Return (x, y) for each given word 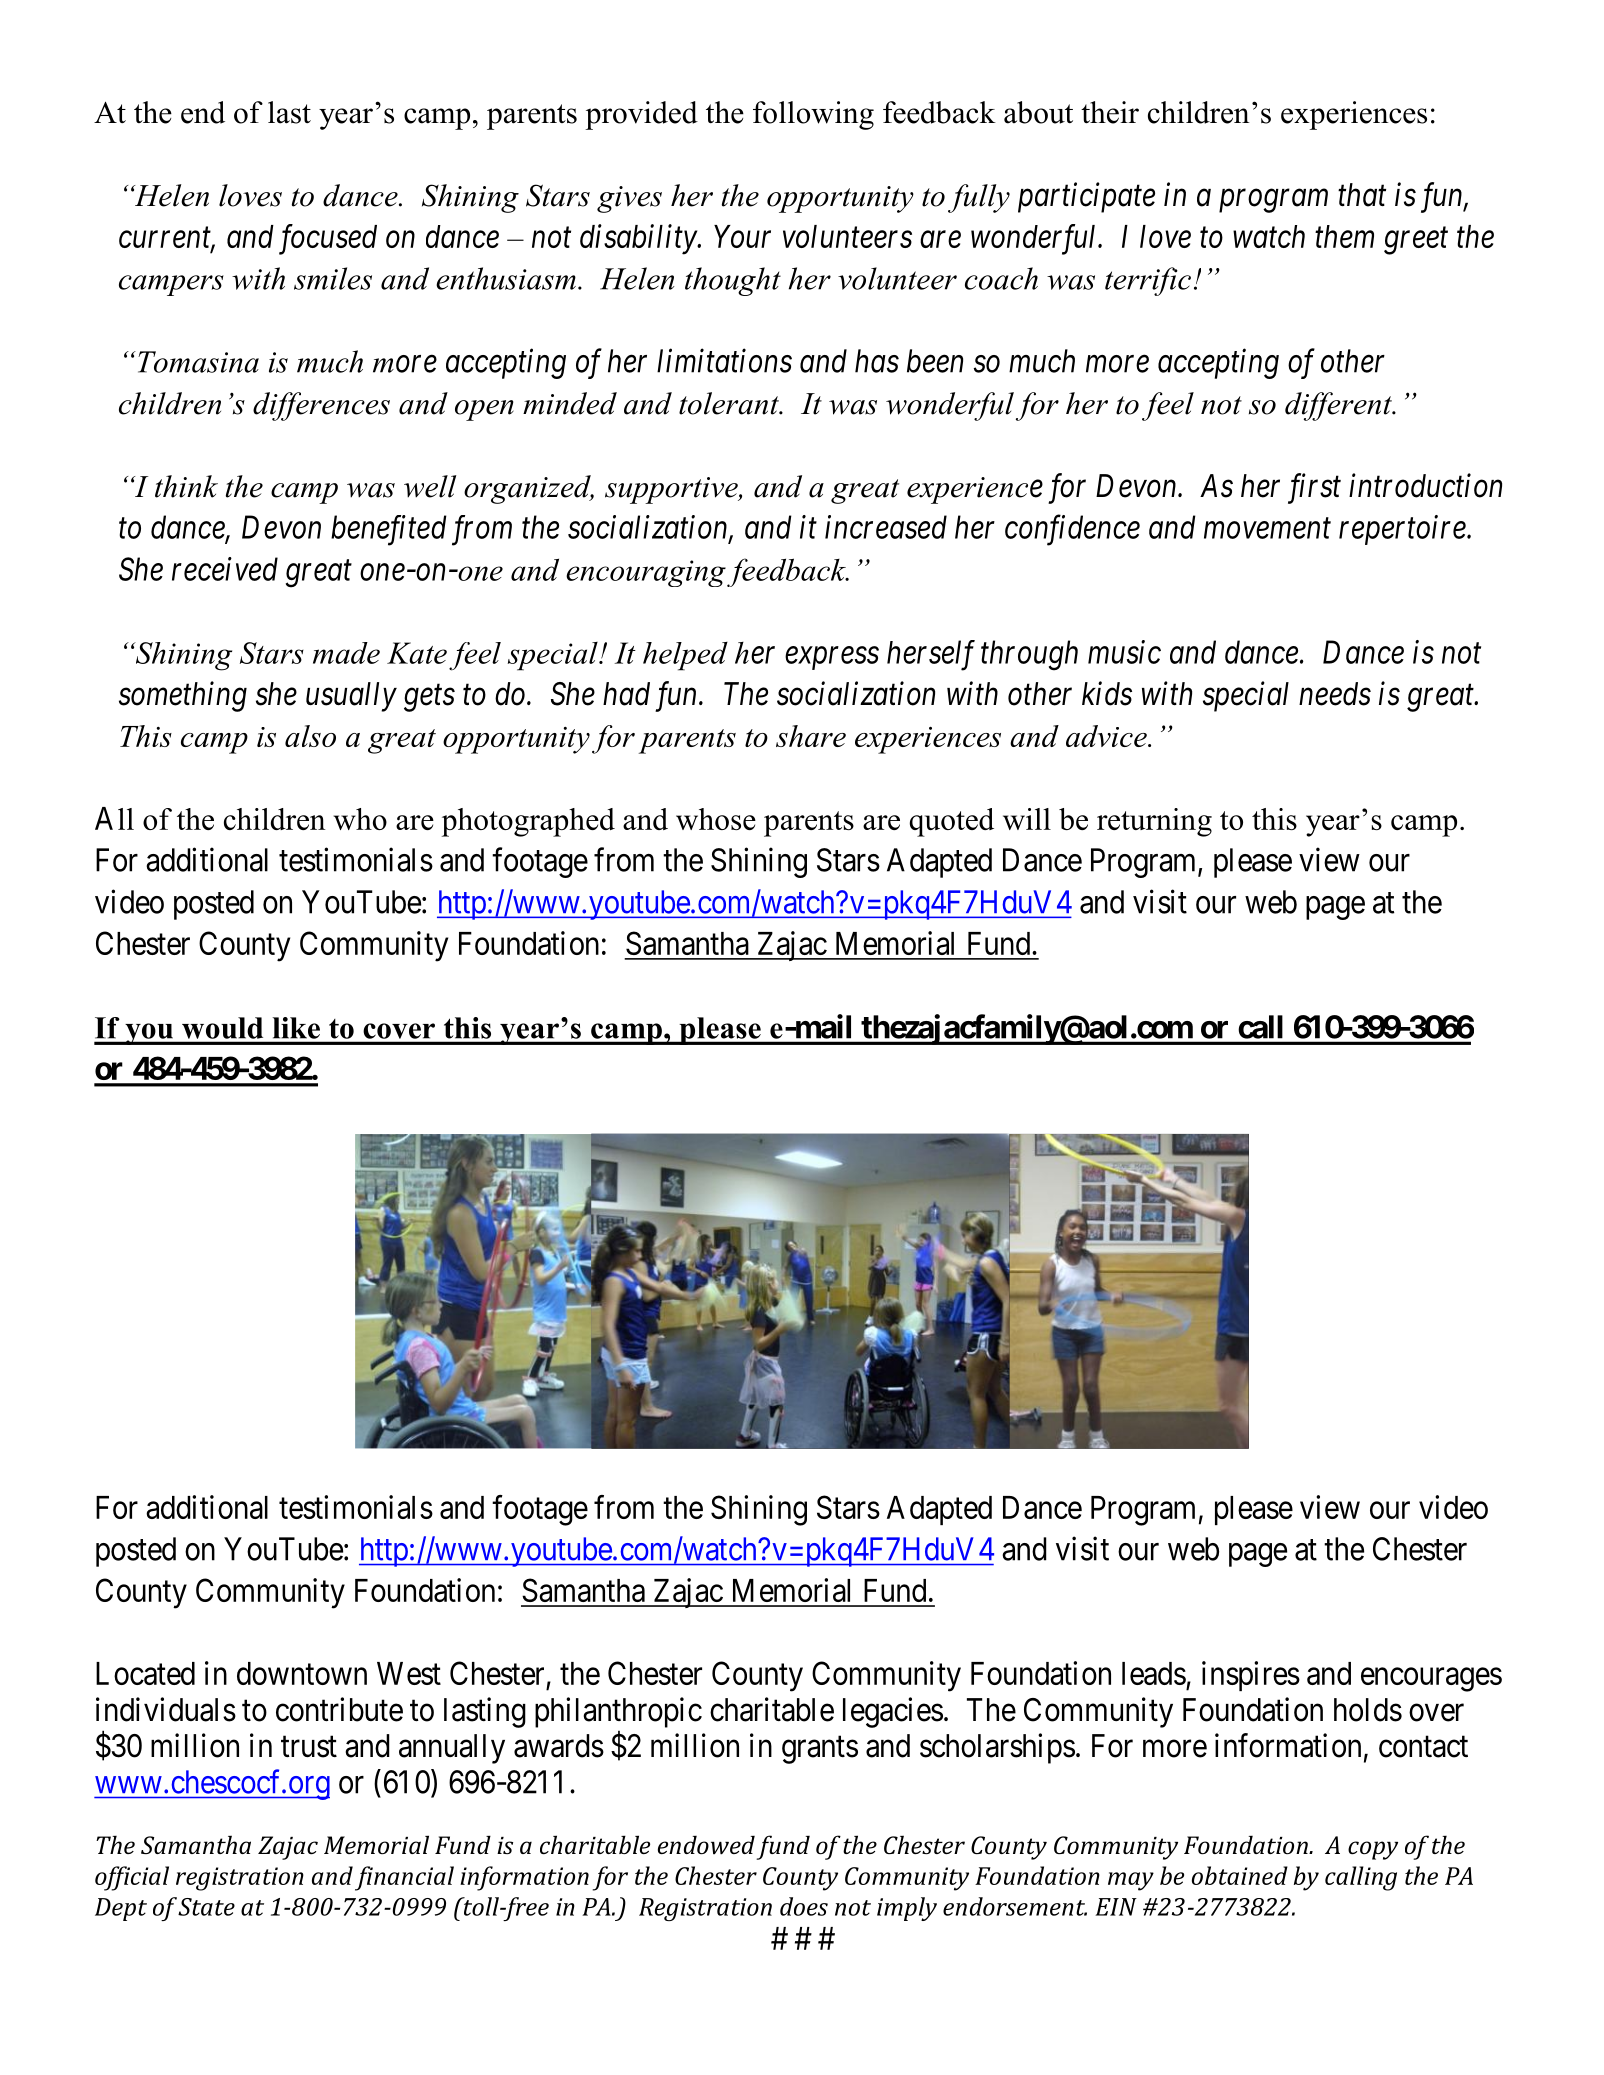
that (1362, 195)
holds (1368, 1710)
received (225, 569)
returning (1154, 822)
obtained (1240, 1875)
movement (1267, 529)
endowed (706, 1845)
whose (716, 819)
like (296, 1028)
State (206, 1907)
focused (328, 239)
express (832, 658)
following (813, 115)
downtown (302, 1673)
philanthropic (618, 1712)
